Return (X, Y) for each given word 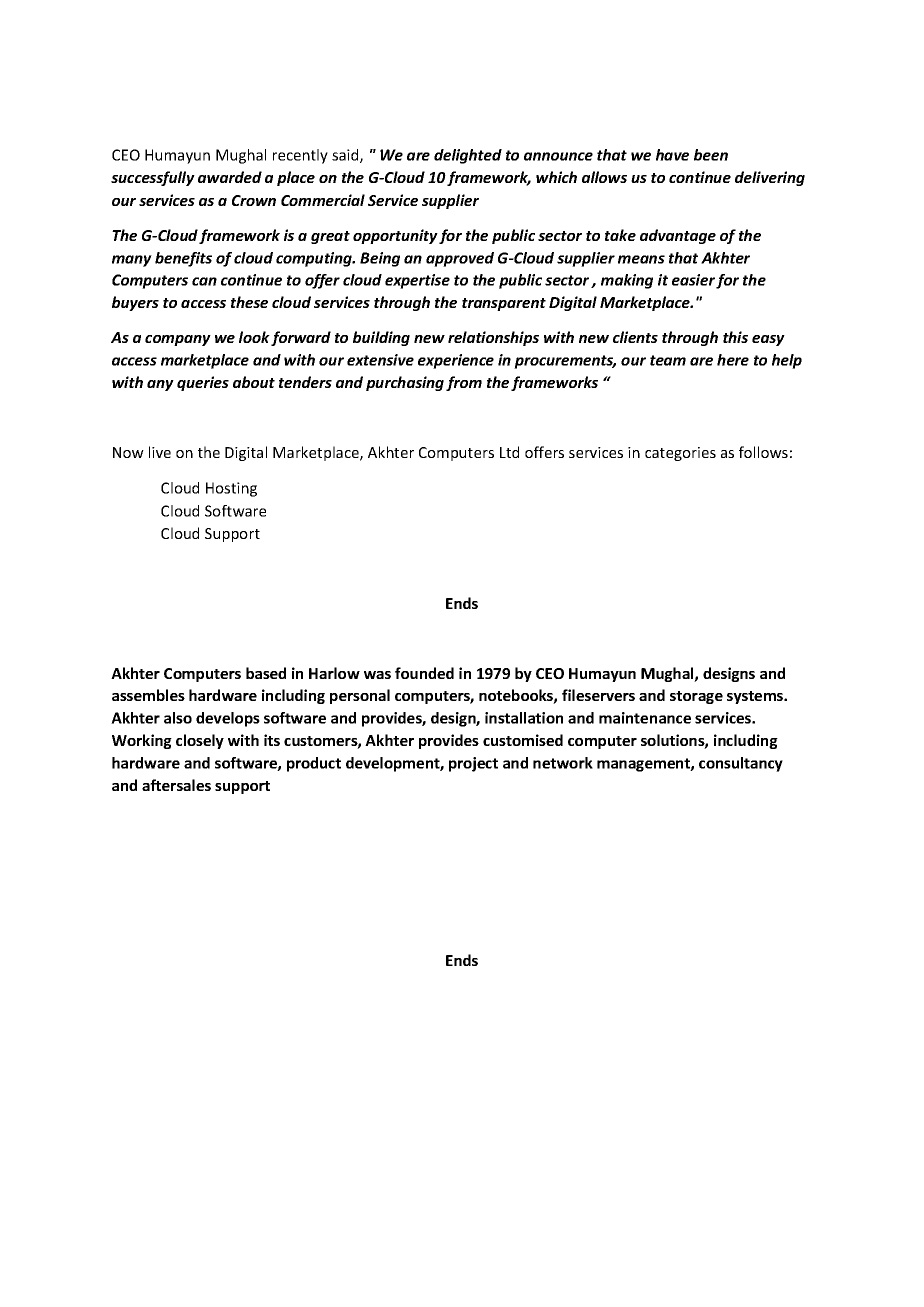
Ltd (509, 452)
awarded (230, 177)
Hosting (231, 489)
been (711, 155)
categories (680, 454)
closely (200, 741)
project (473, 764)
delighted (468, 156)
